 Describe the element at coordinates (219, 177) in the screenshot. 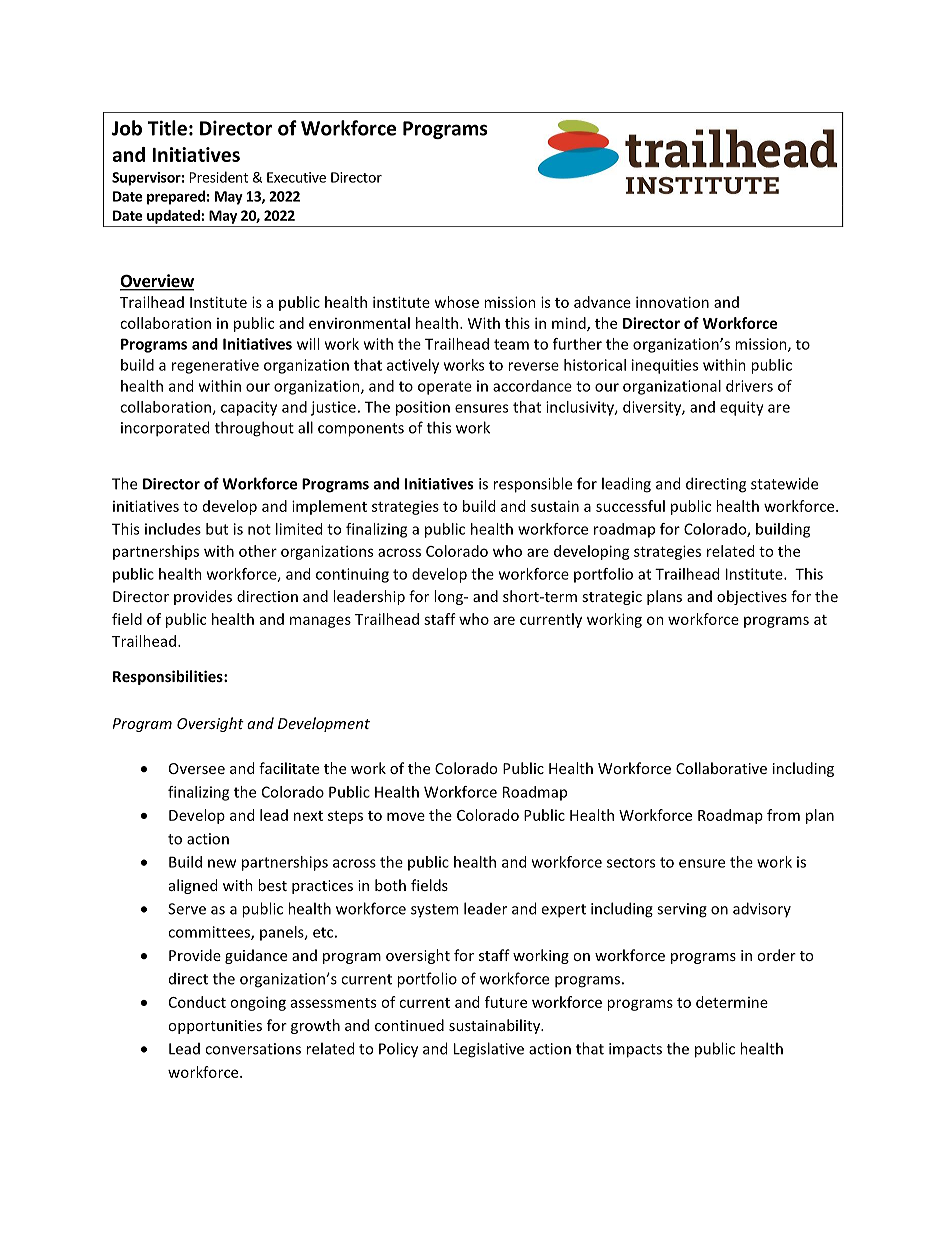

I see `President` at that location.
